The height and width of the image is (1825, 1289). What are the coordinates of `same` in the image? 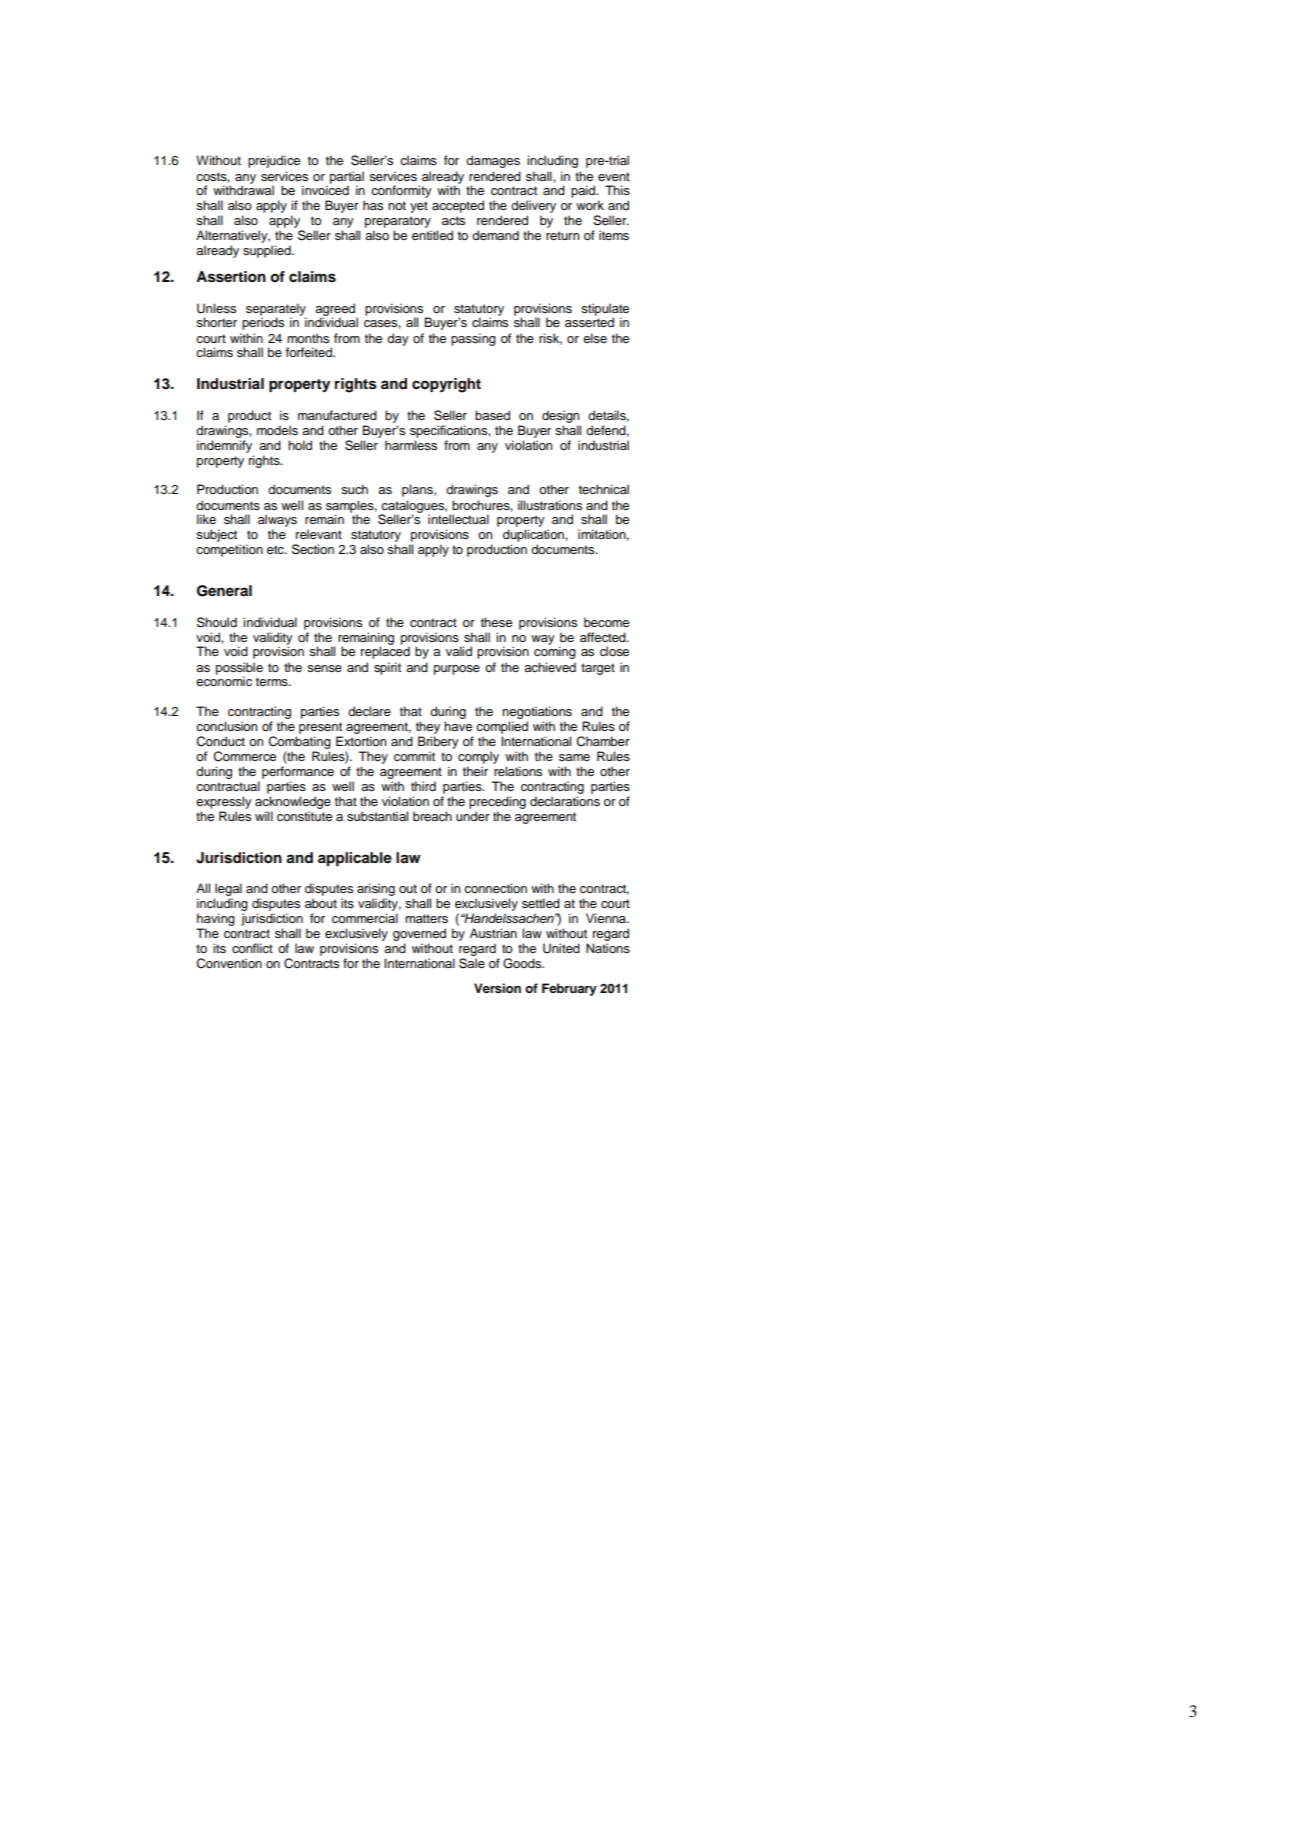 It's located at (574, 757).
